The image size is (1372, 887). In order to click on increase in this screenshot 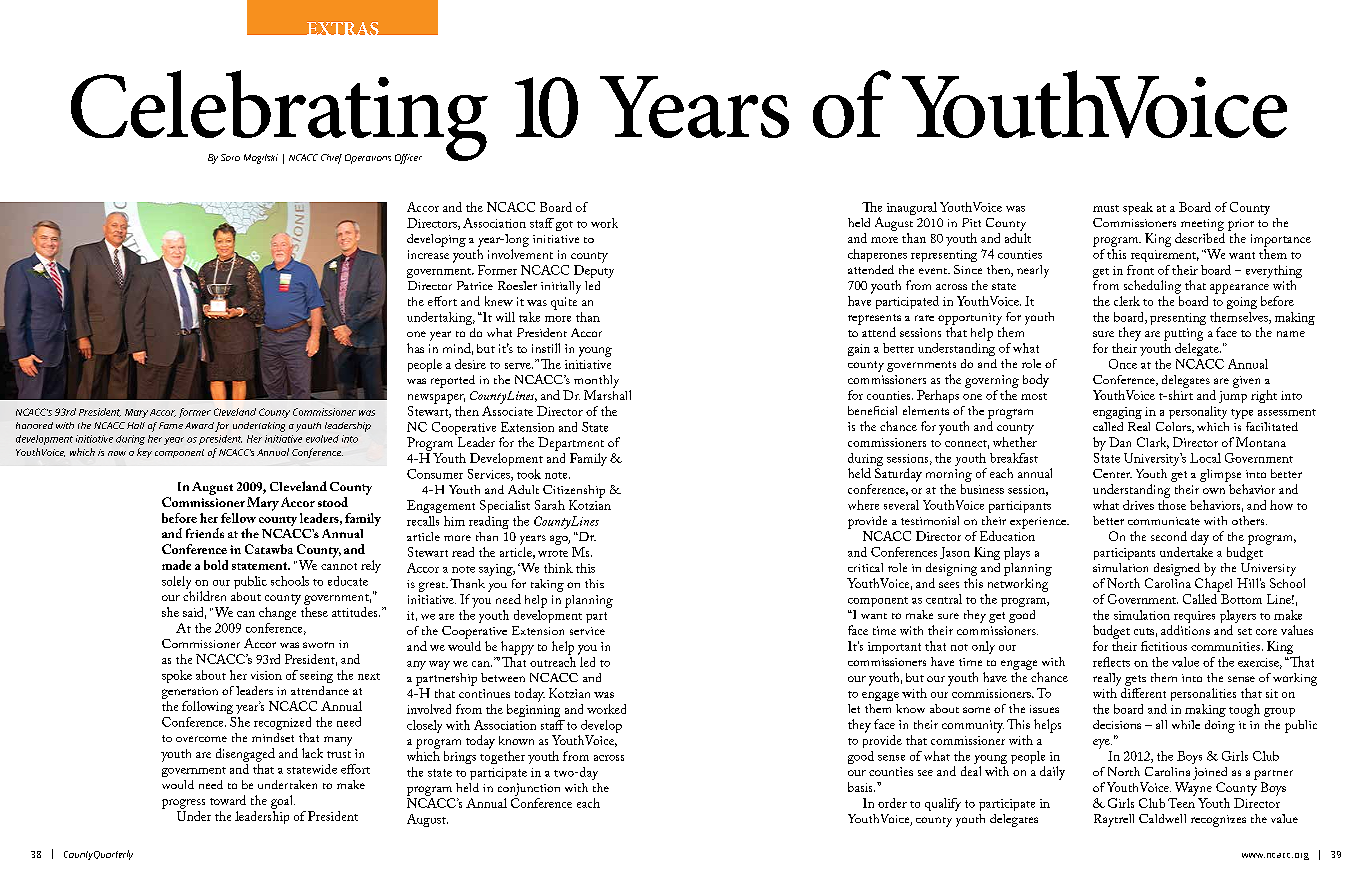, I will do `click(428, 254)`.
